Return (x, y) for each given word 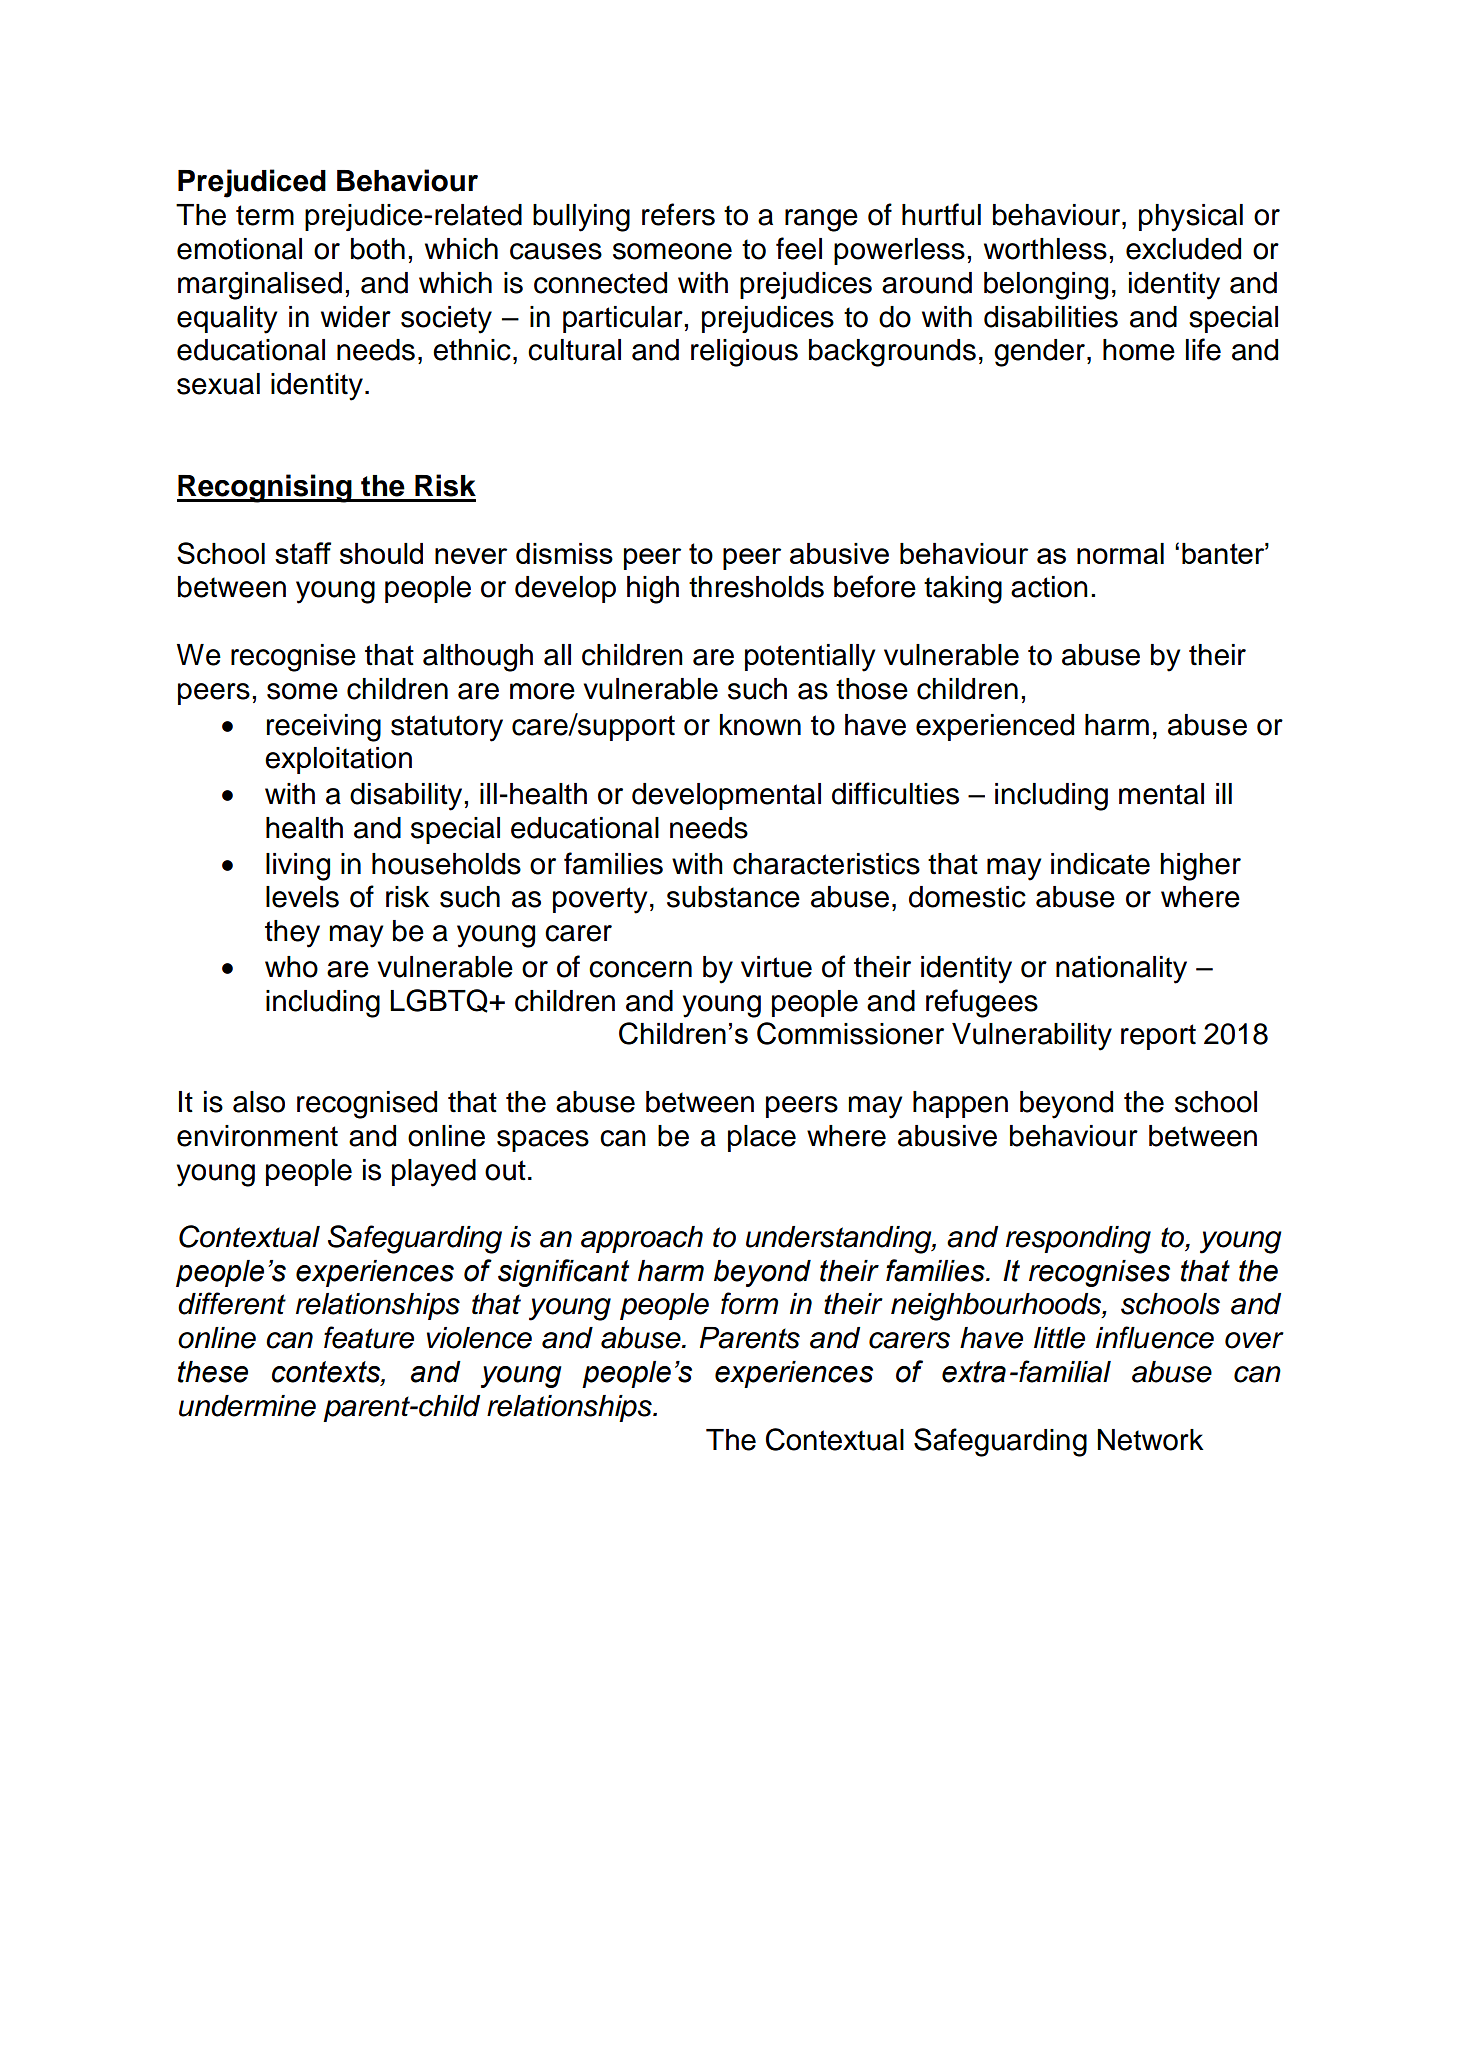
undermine (247, 1406)
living (298, 867)
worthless (1045, 249)
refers (678, 214)
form (749, 1303)
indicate (1100, 864)
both (378, 249)
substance (733, 897)
